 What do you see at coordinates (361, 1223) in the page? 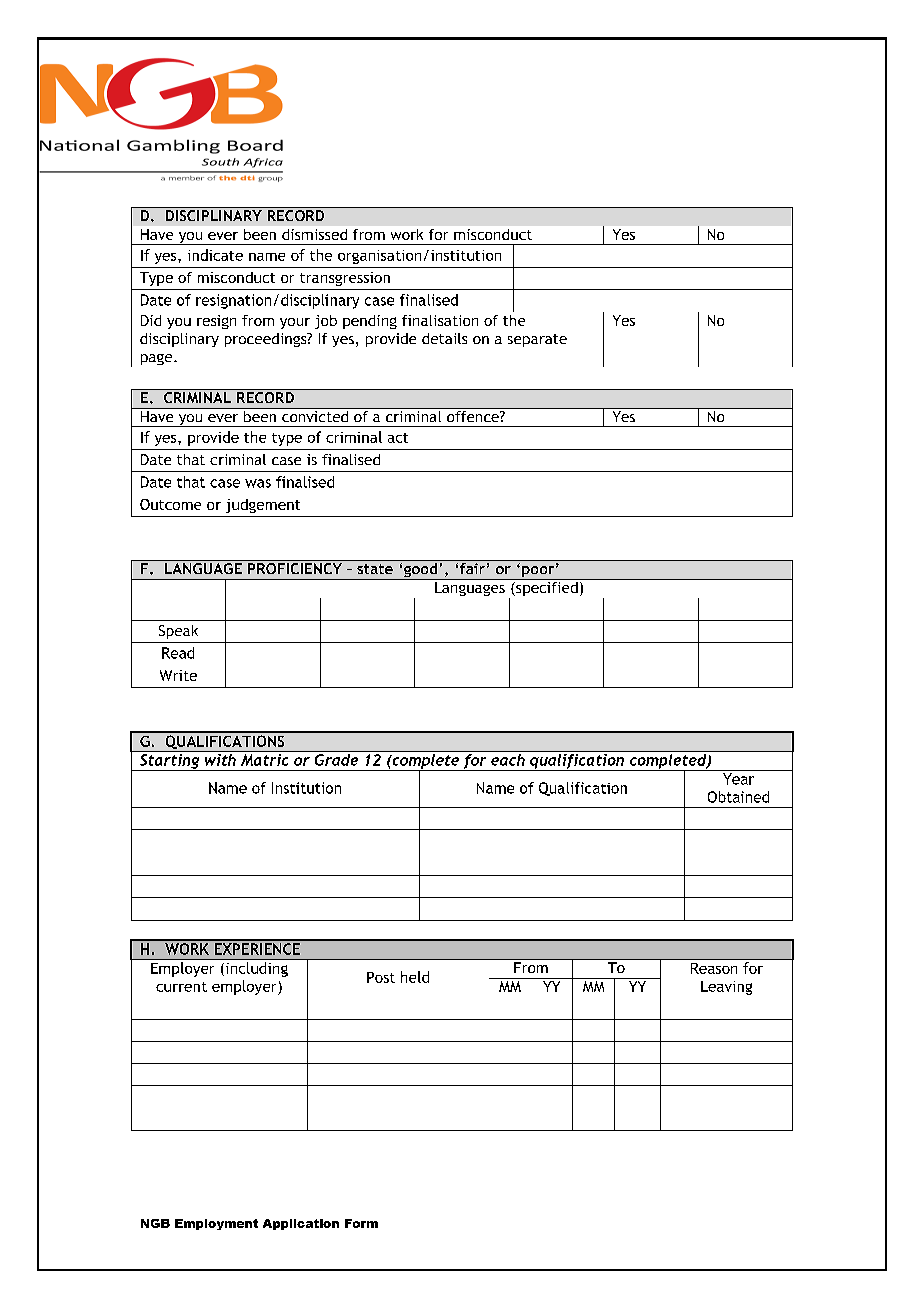
I see `Form` at bounding box center [361, 1223].
